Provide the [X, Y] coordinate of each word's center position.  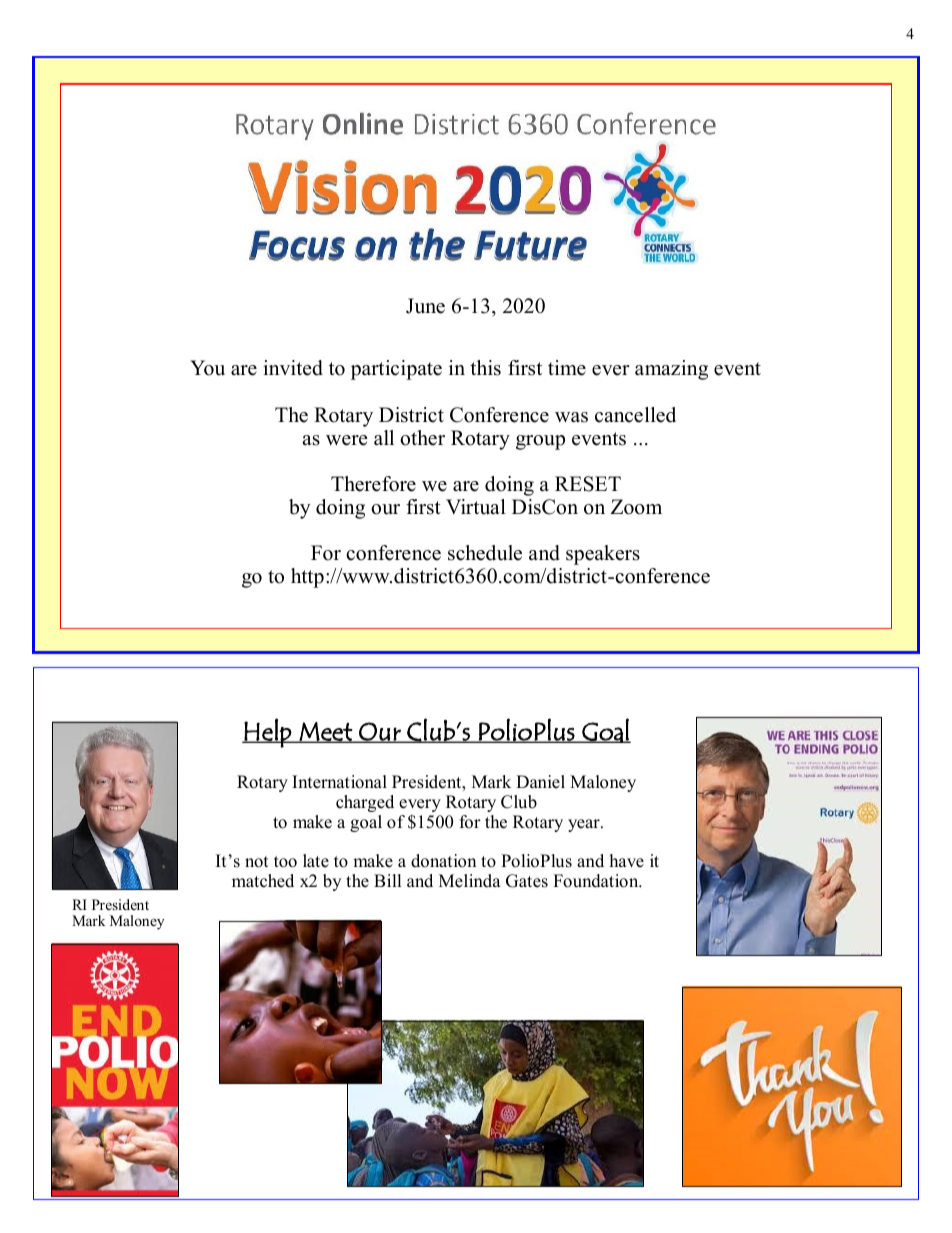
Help [267, 733]
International [339, 782]
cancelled [635, 415]
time [567, 368]
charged [365, 803]
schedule [485, 553]
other [422, 438]
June [425, 306]
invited [293, 368]
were [347, 440]
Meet [326, 732]
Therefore [373, 484]
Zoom [636, 507]
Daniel [540, 782]
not [257, 862]
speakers [603, 555]
